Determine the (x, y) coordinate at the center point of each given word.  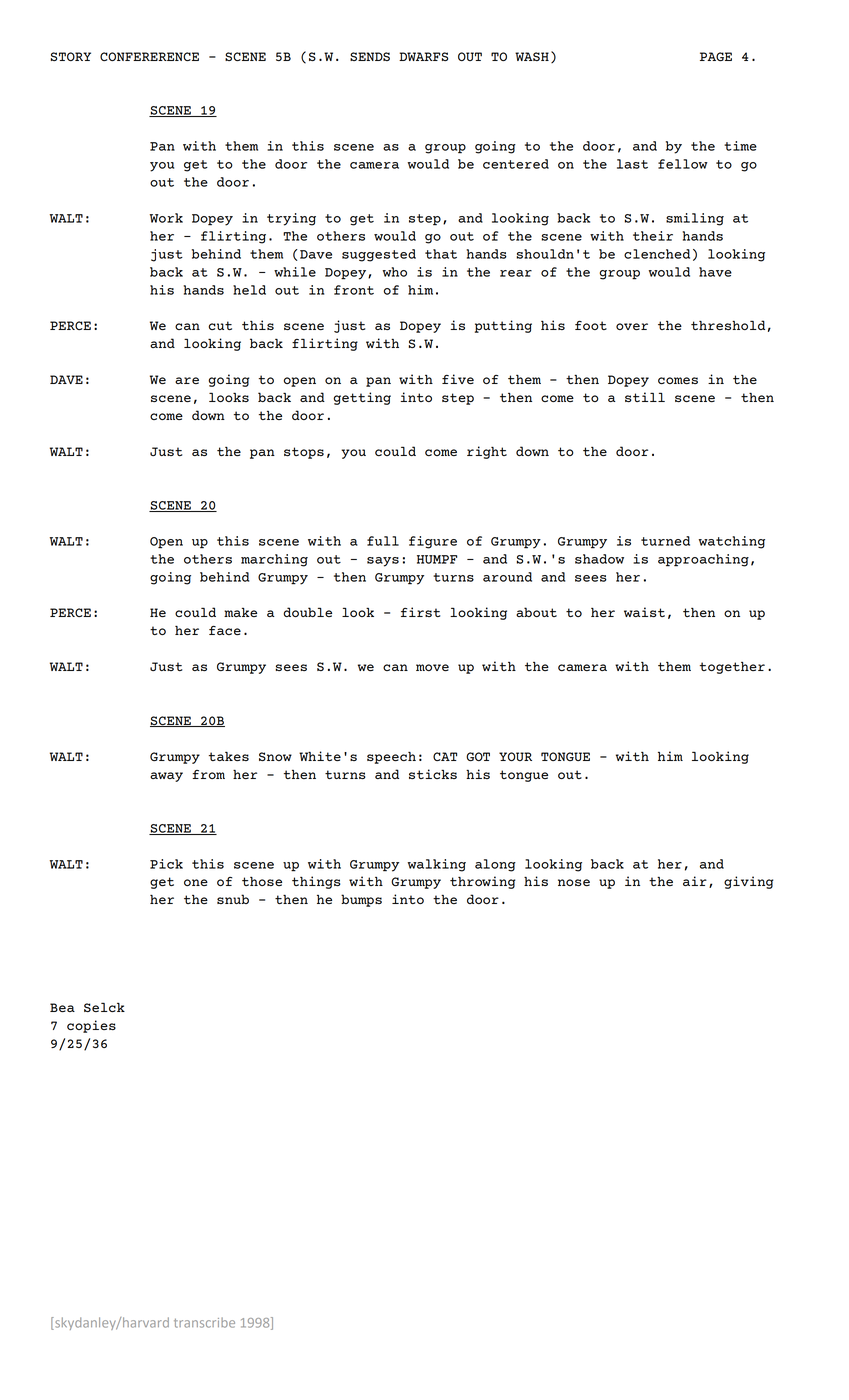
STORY (71, 56)
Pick (166, 864)
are (187, 380)
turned (665, 541)
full (383, 541)
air (695, 881)
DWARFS (423, 56)
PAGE (716, 56)
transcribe (204, 1322)
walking (437, 865)
